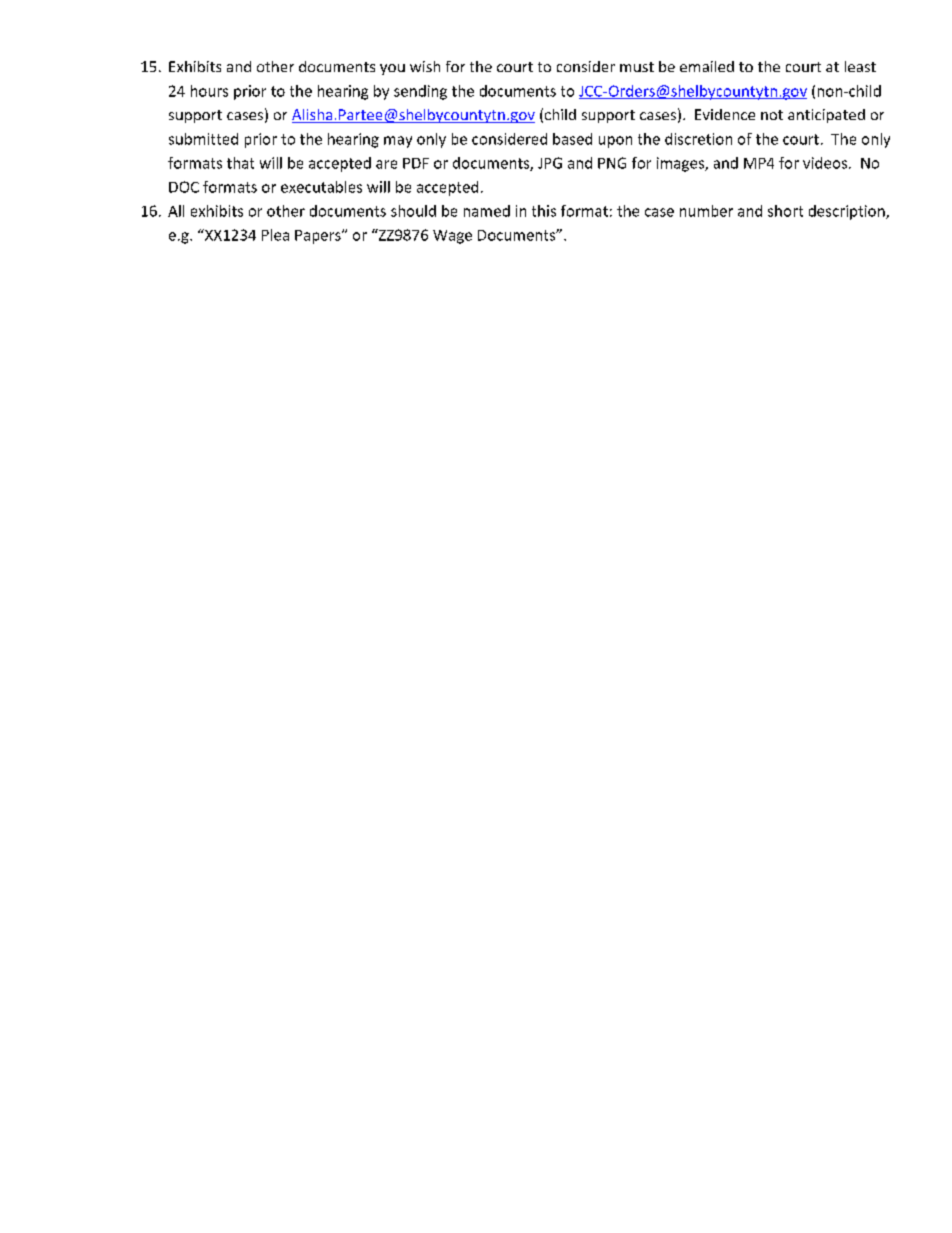 The image size is (952, 1233). Describe the element at coordinates (572, 139) in the image. I see `based` at that location.
